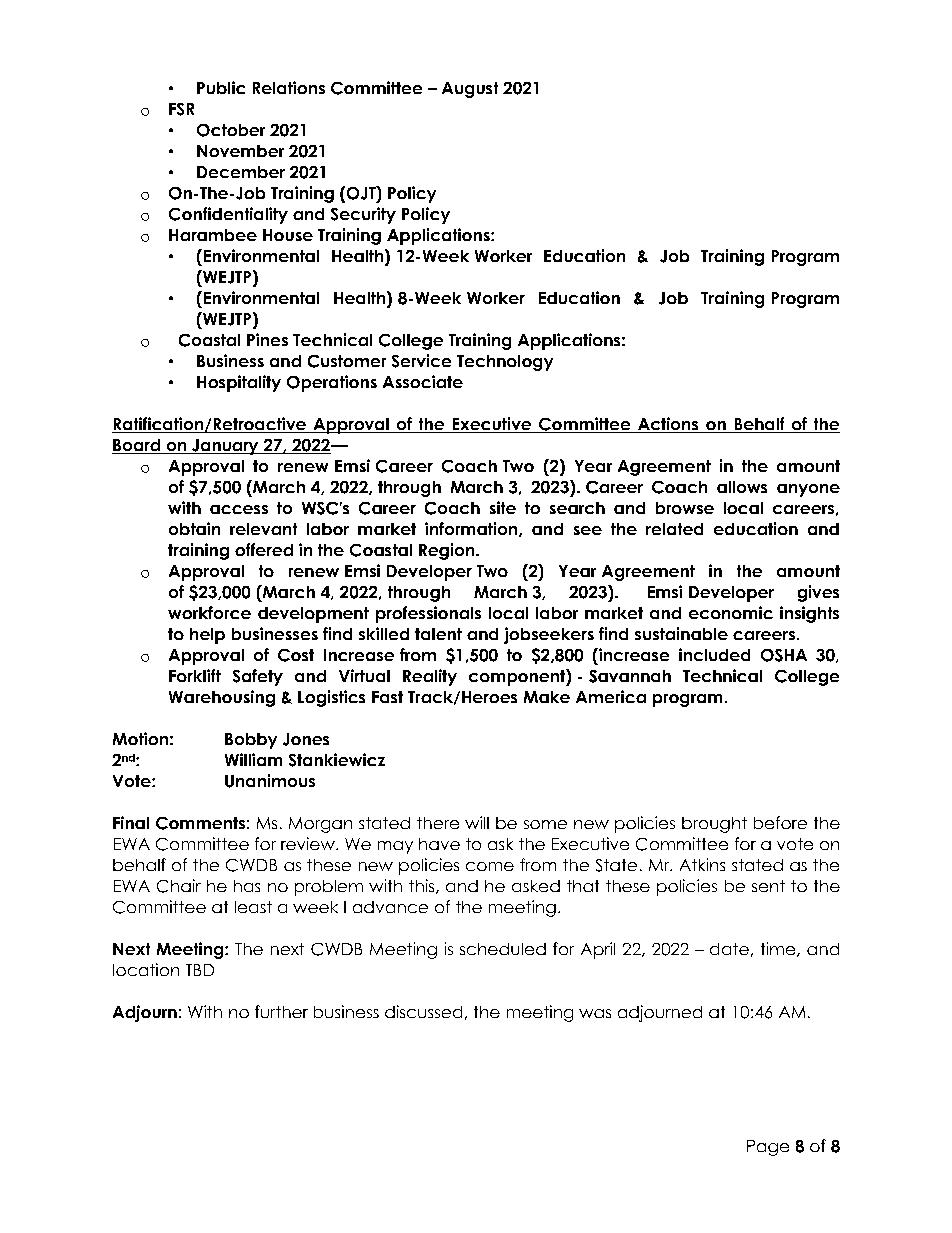 The height and width of the screenshot is (1233, 952). What do you see at coordinates (231, 130) in the screenshot?
I see `October` at bounding box center [231, 130].
